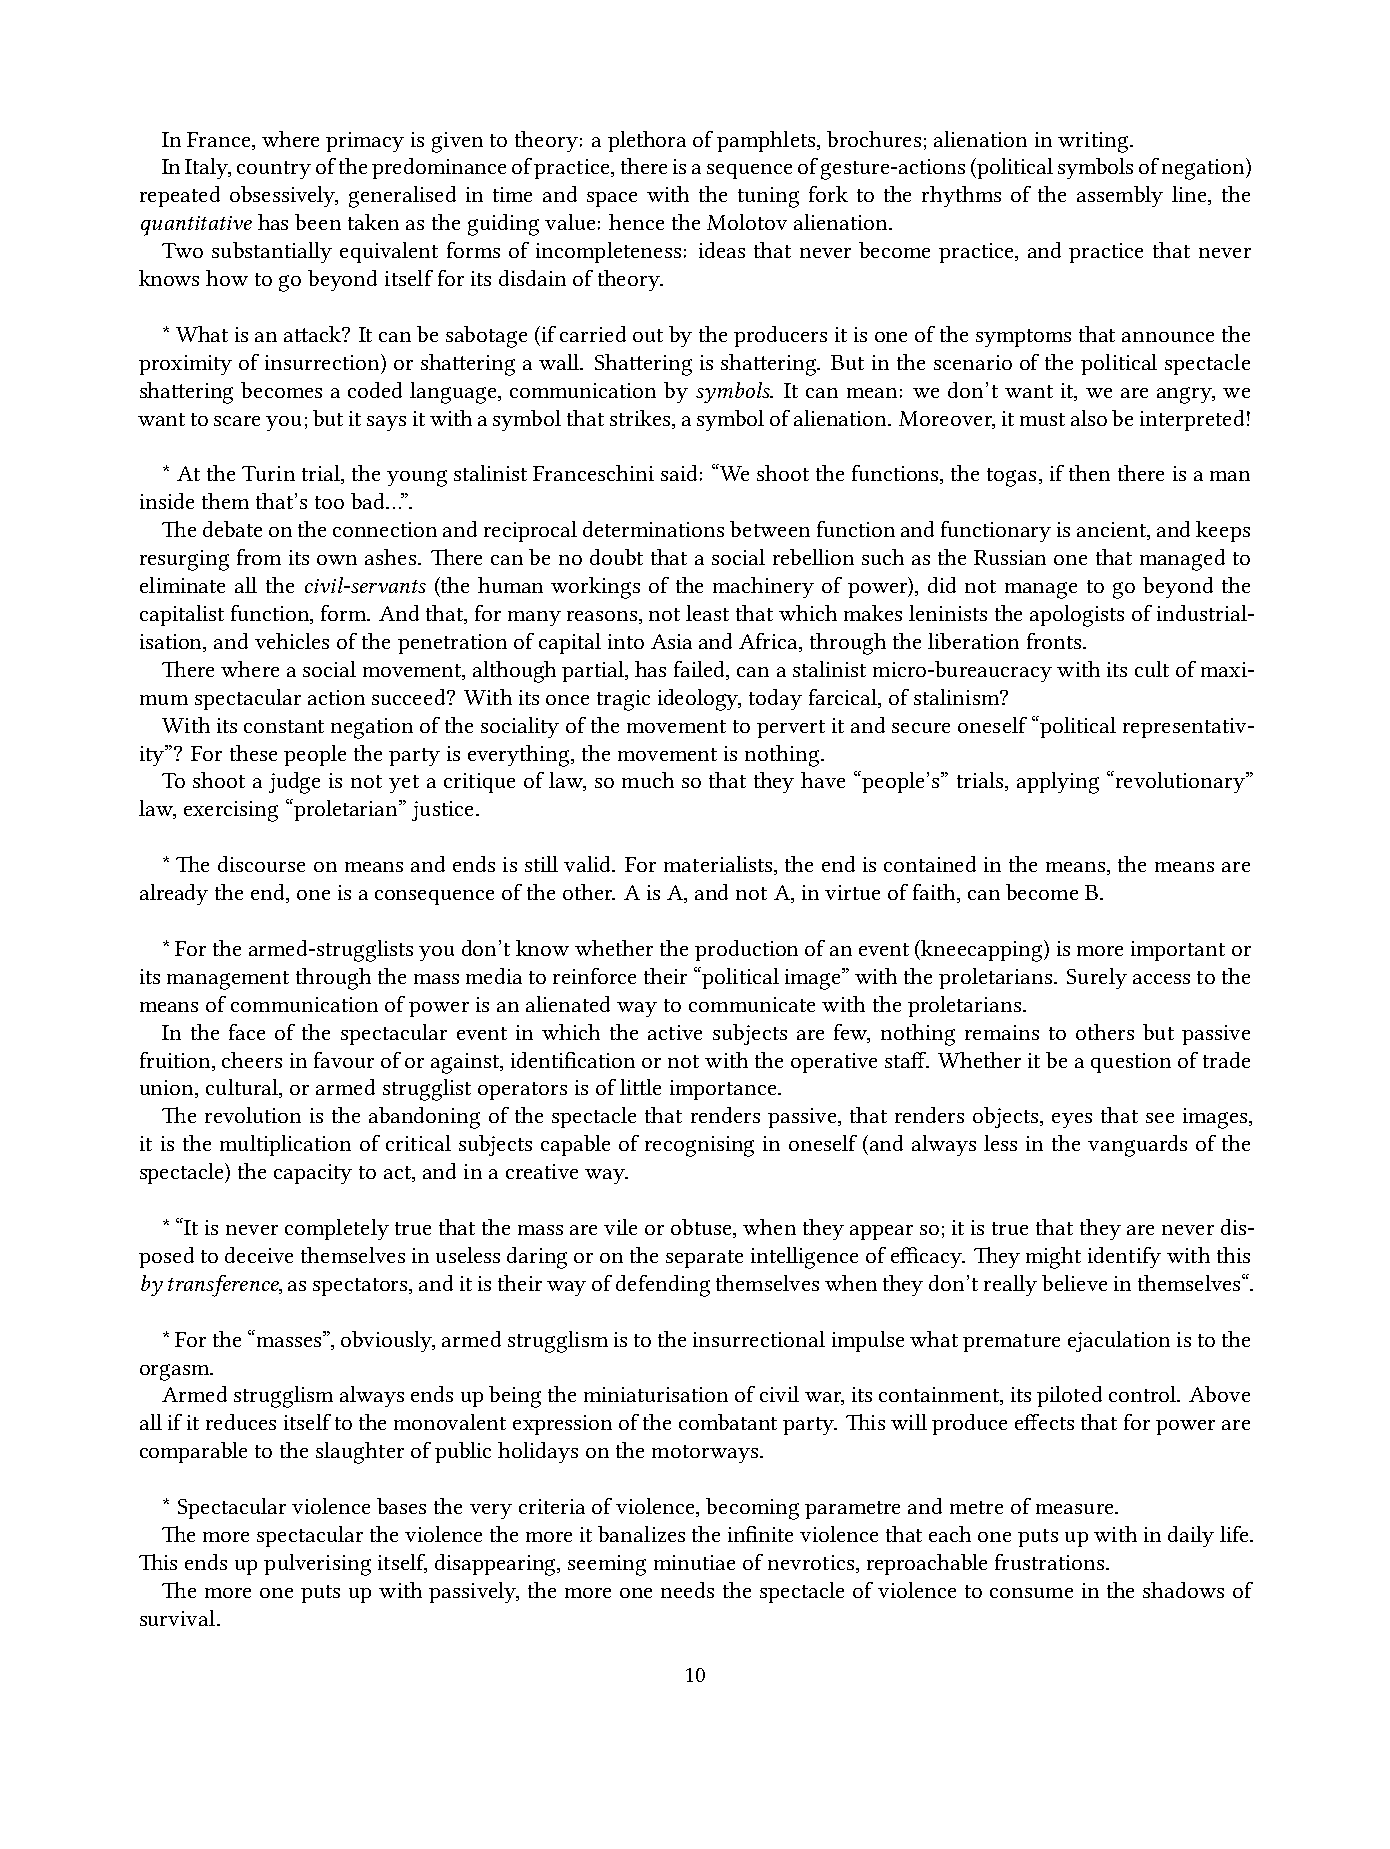 The width and height of the screenshot is (1390, 1849). Describe the element at coordinates (179, 1618) in the screenshot. I see `survival` at that location.
